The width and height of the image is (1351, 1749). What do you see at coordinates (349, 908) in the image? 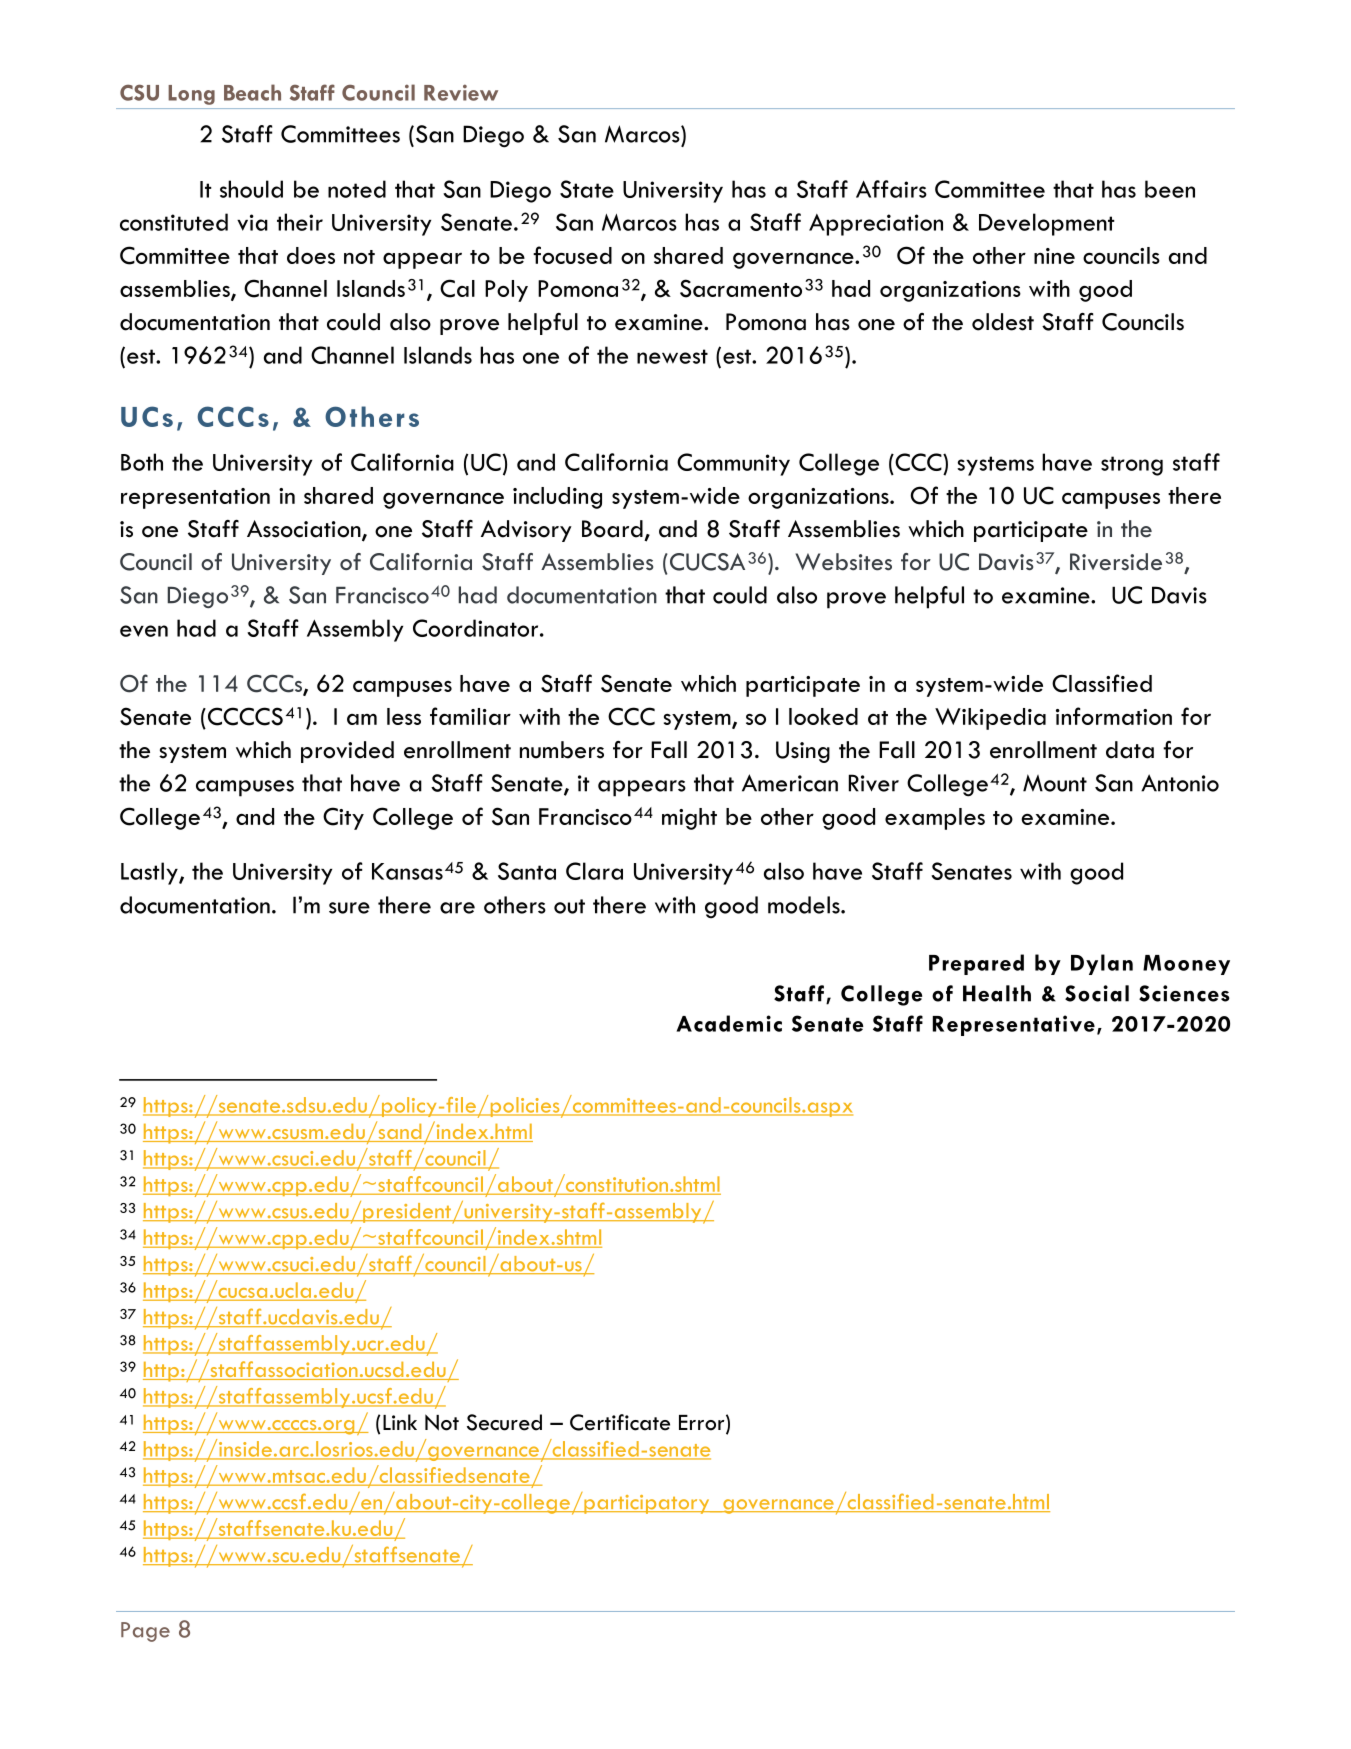
I see `sure` at bounding box center [349, 908].
